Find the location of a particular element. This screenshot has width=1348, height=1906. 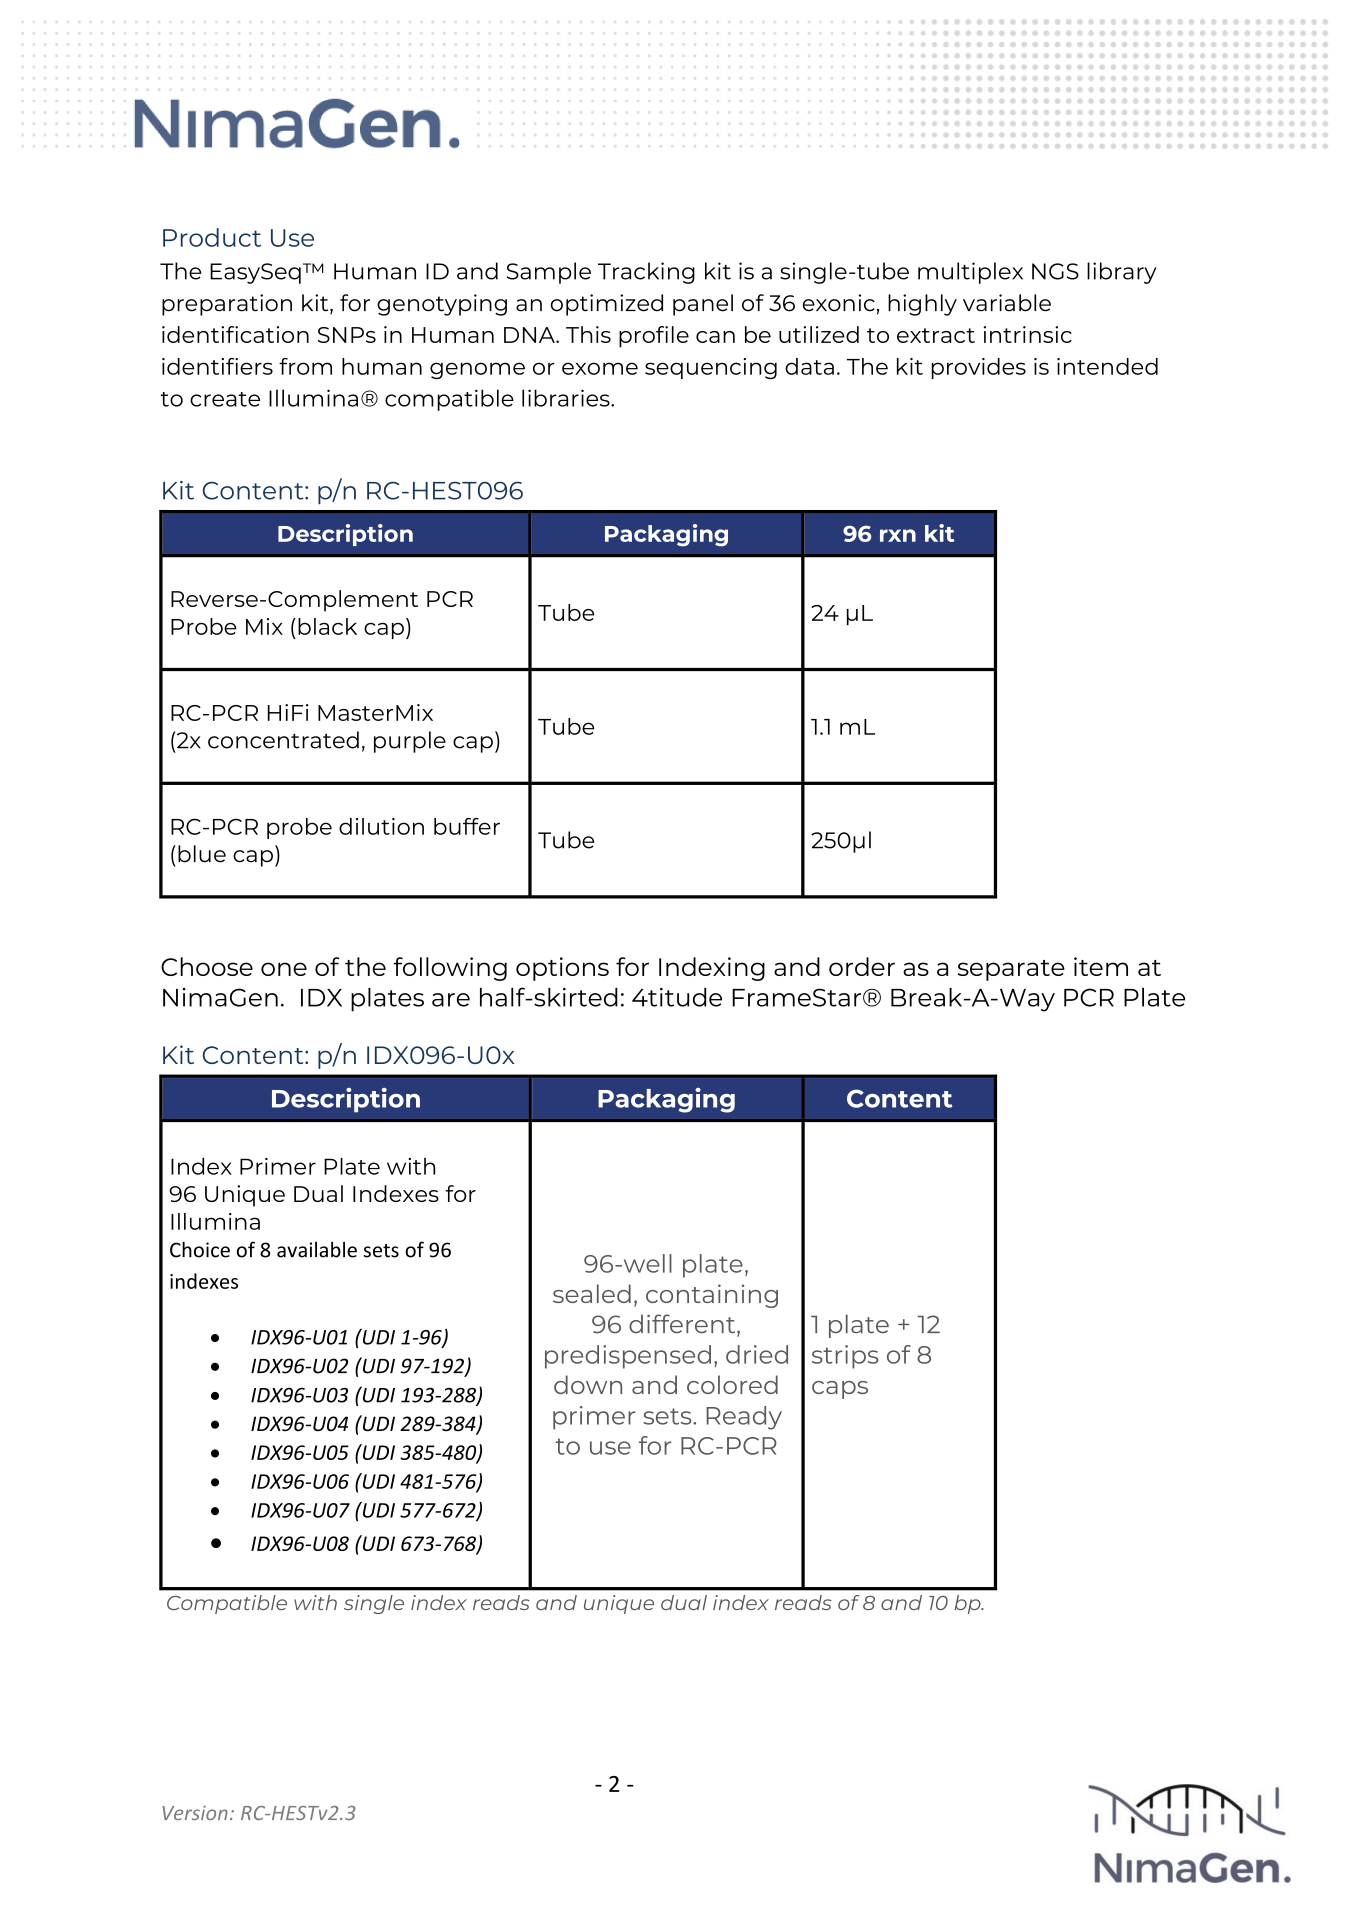

options is located at coordinates (562, 969).
